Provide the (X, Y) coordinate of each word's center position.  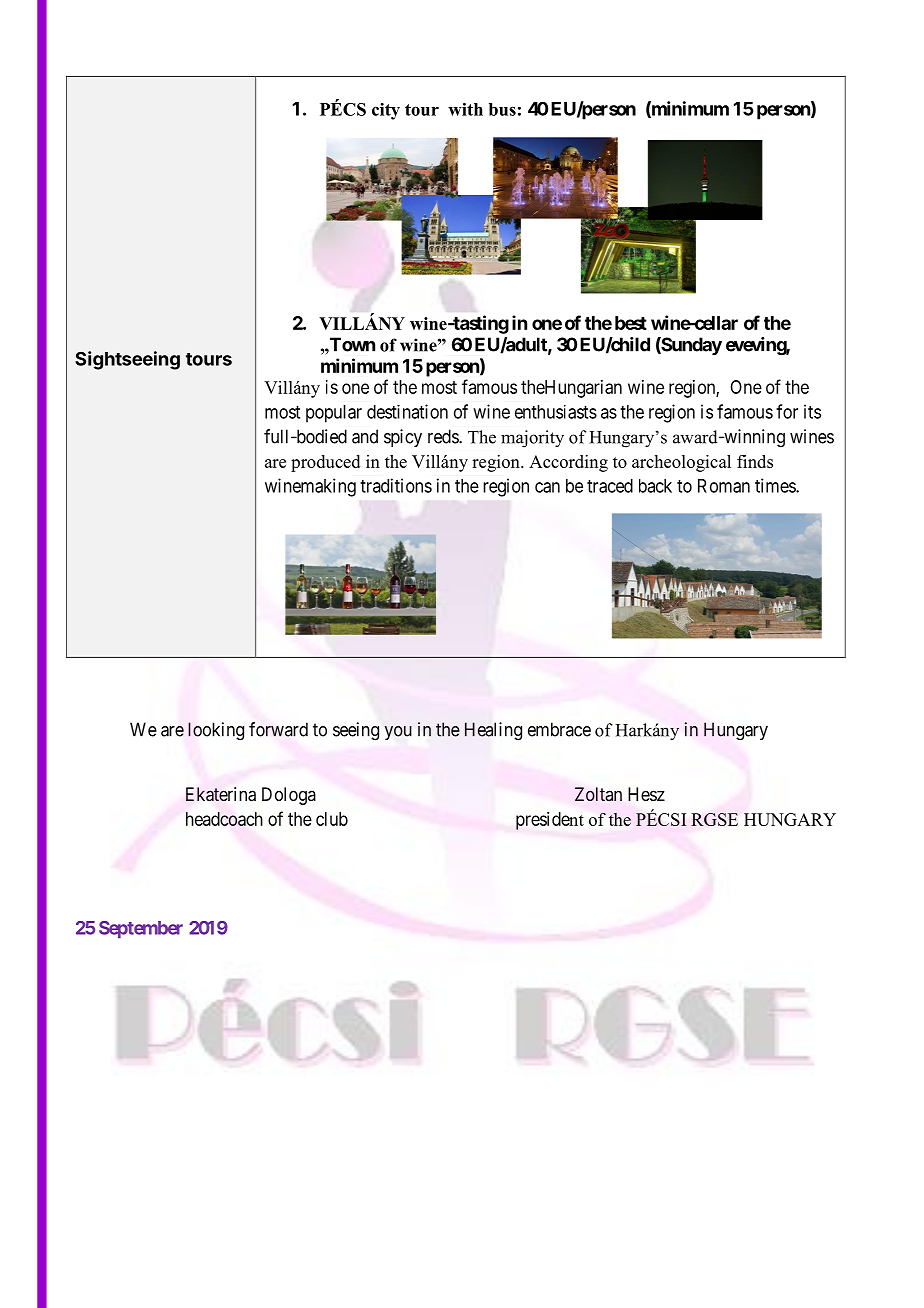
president (550, 821)
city (386, 111)
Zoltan (598, 794)
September (141, 929)
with (465, 109)
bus (502, 109)
